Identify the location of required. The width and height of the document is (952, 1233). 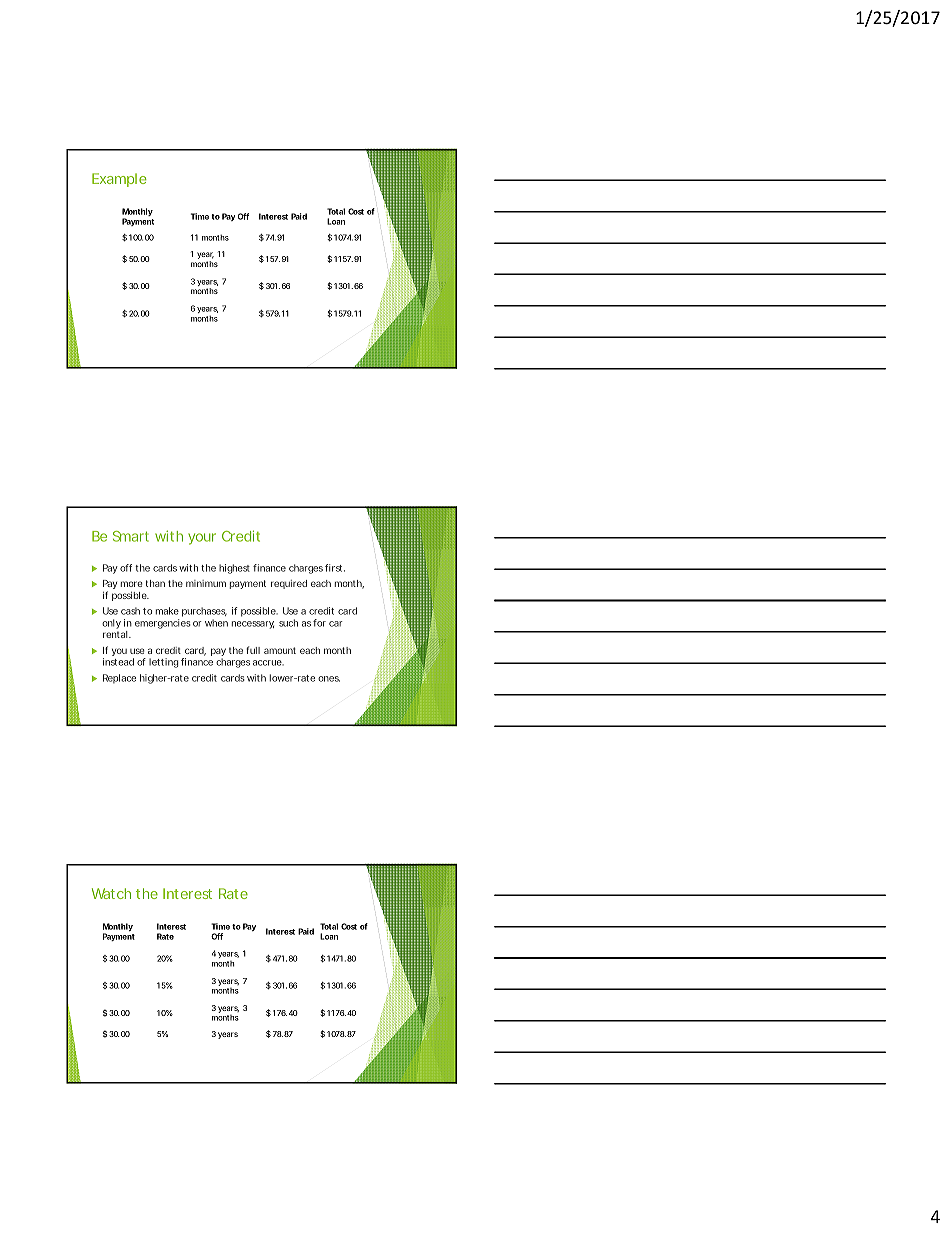
(289, 584).
